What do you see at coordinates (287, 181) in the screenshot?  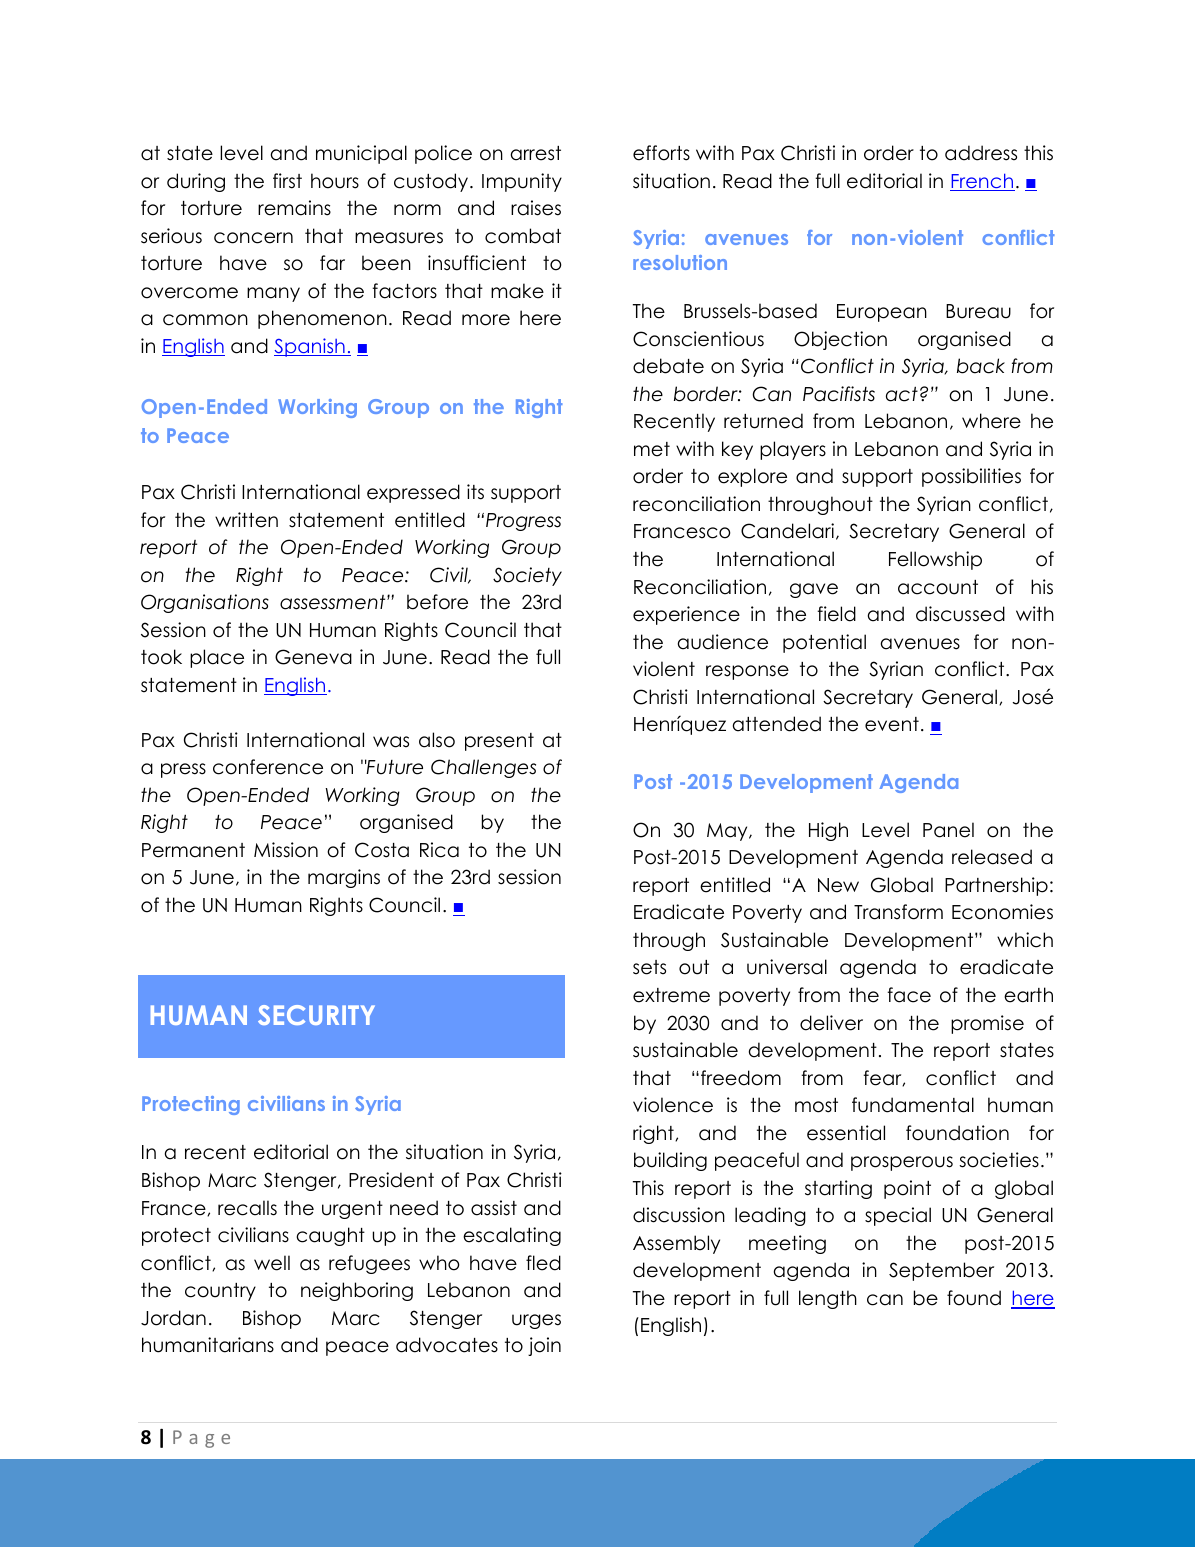 I see `first` at bounding box center [287, 181].
